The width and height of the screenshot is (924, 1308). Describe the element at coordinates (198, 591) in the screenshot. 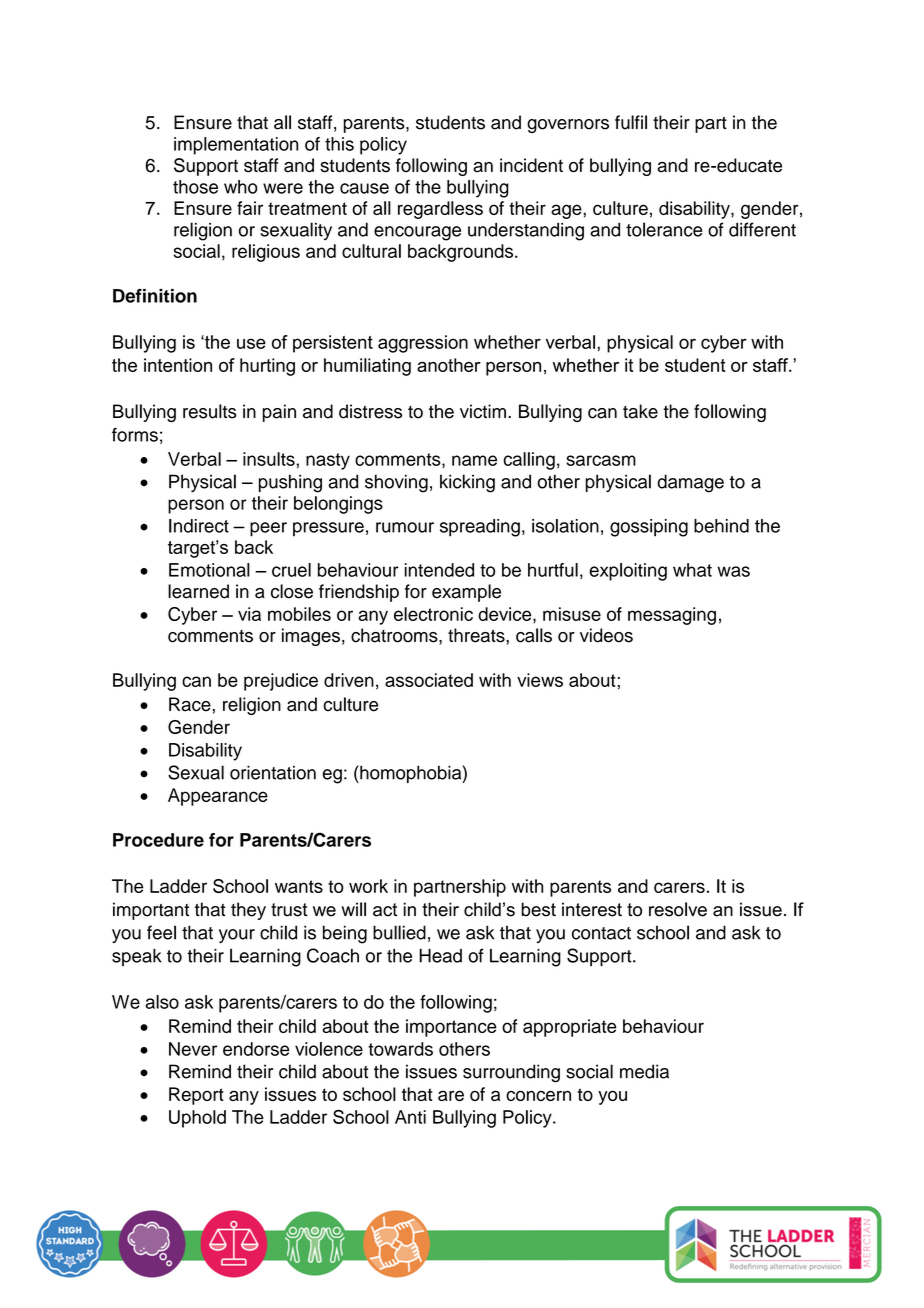

I see `learned` at that location.
